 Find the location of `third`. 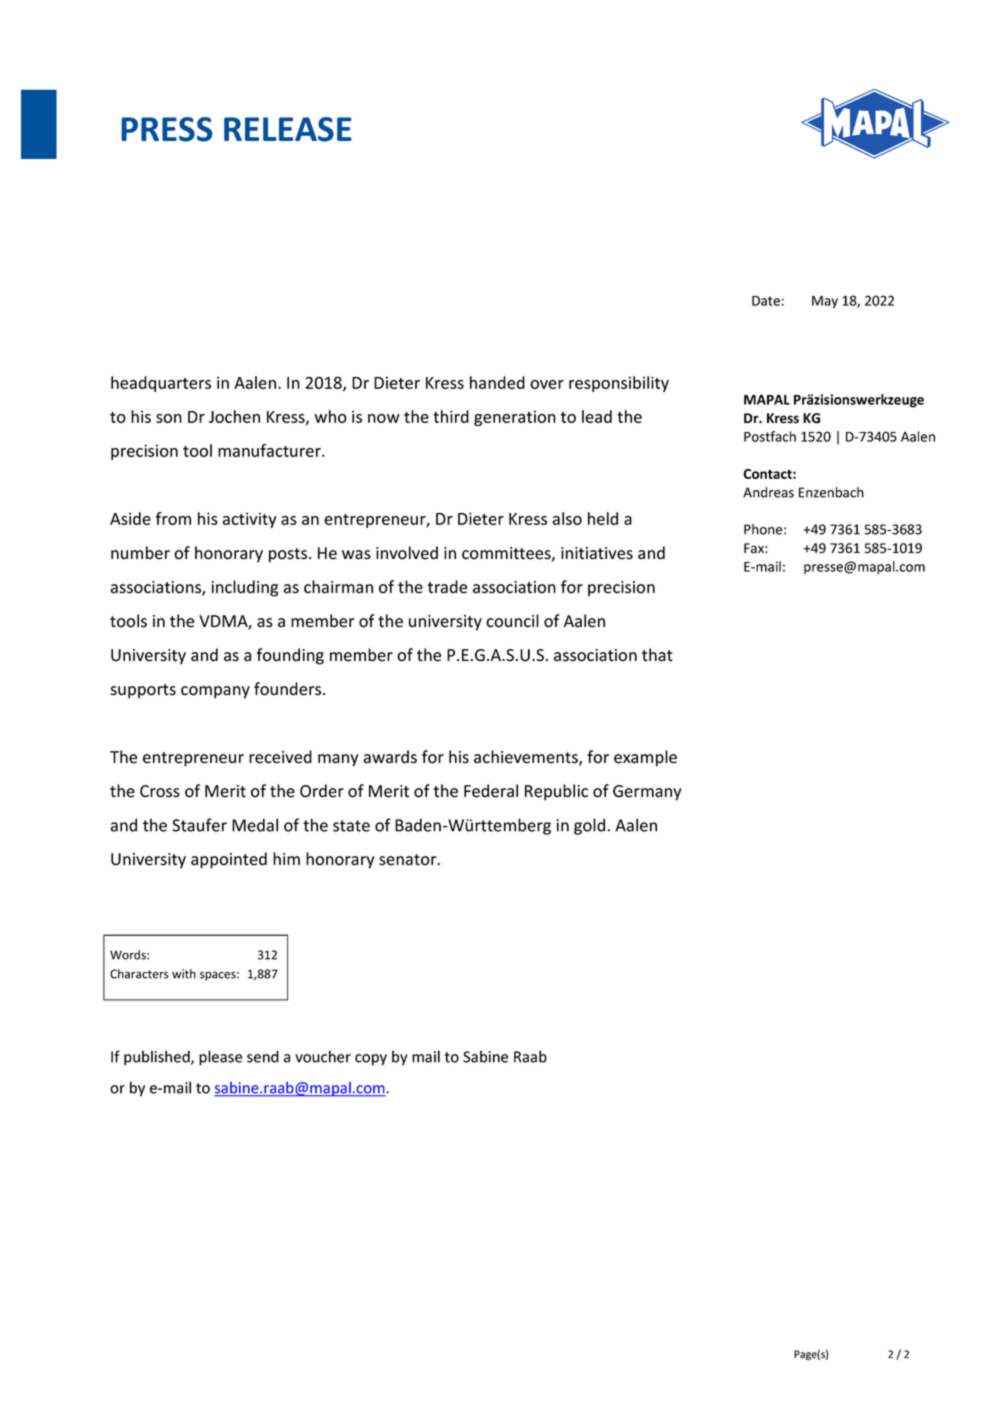

third is located at coordinates (451, 416).
